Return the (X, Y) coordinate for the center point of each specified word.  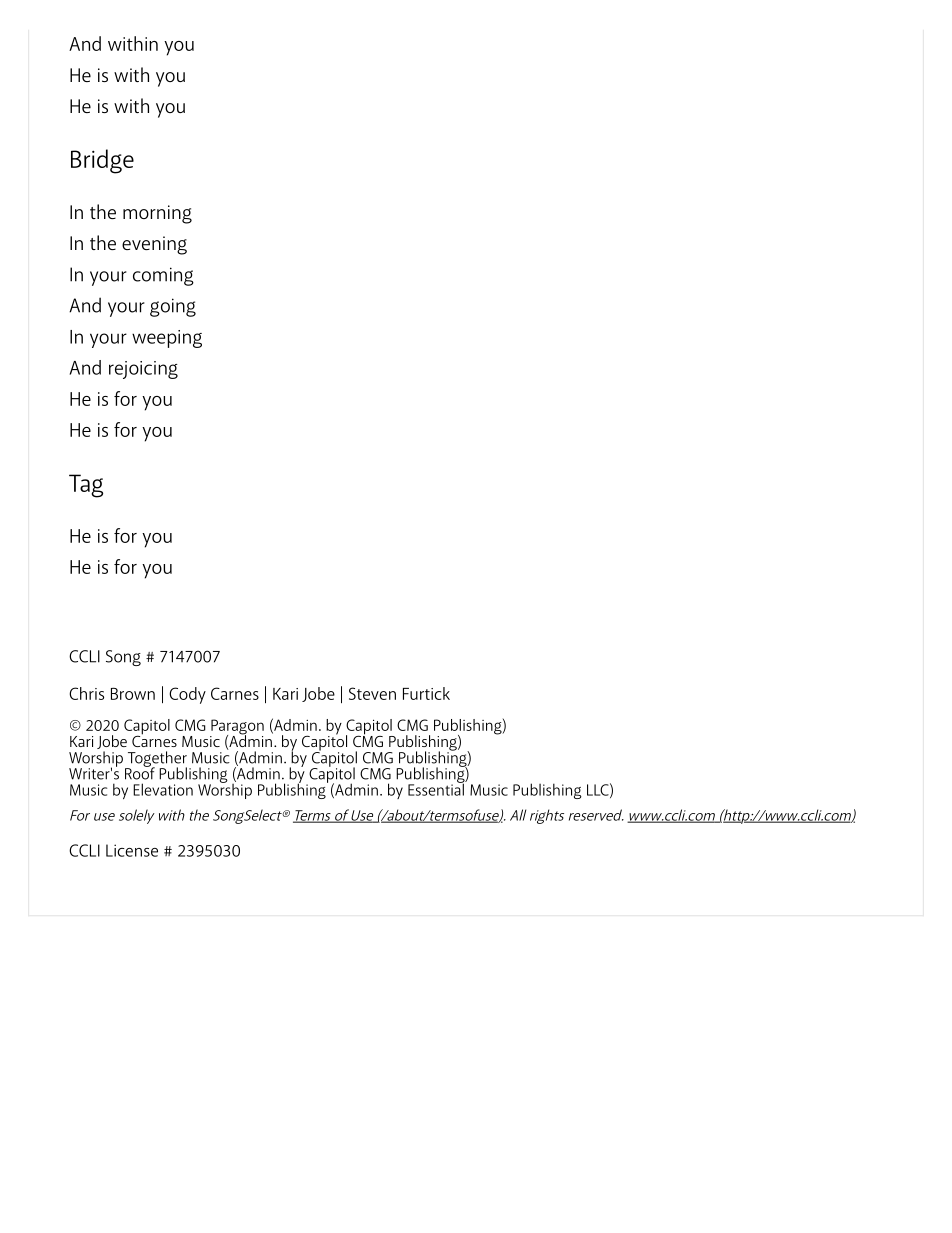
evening (154, 245)
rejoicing (143, 370)
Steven (372, 693)
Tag (86, 486)
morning (157, 214)
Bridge (102, 161)
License (132, 850)
